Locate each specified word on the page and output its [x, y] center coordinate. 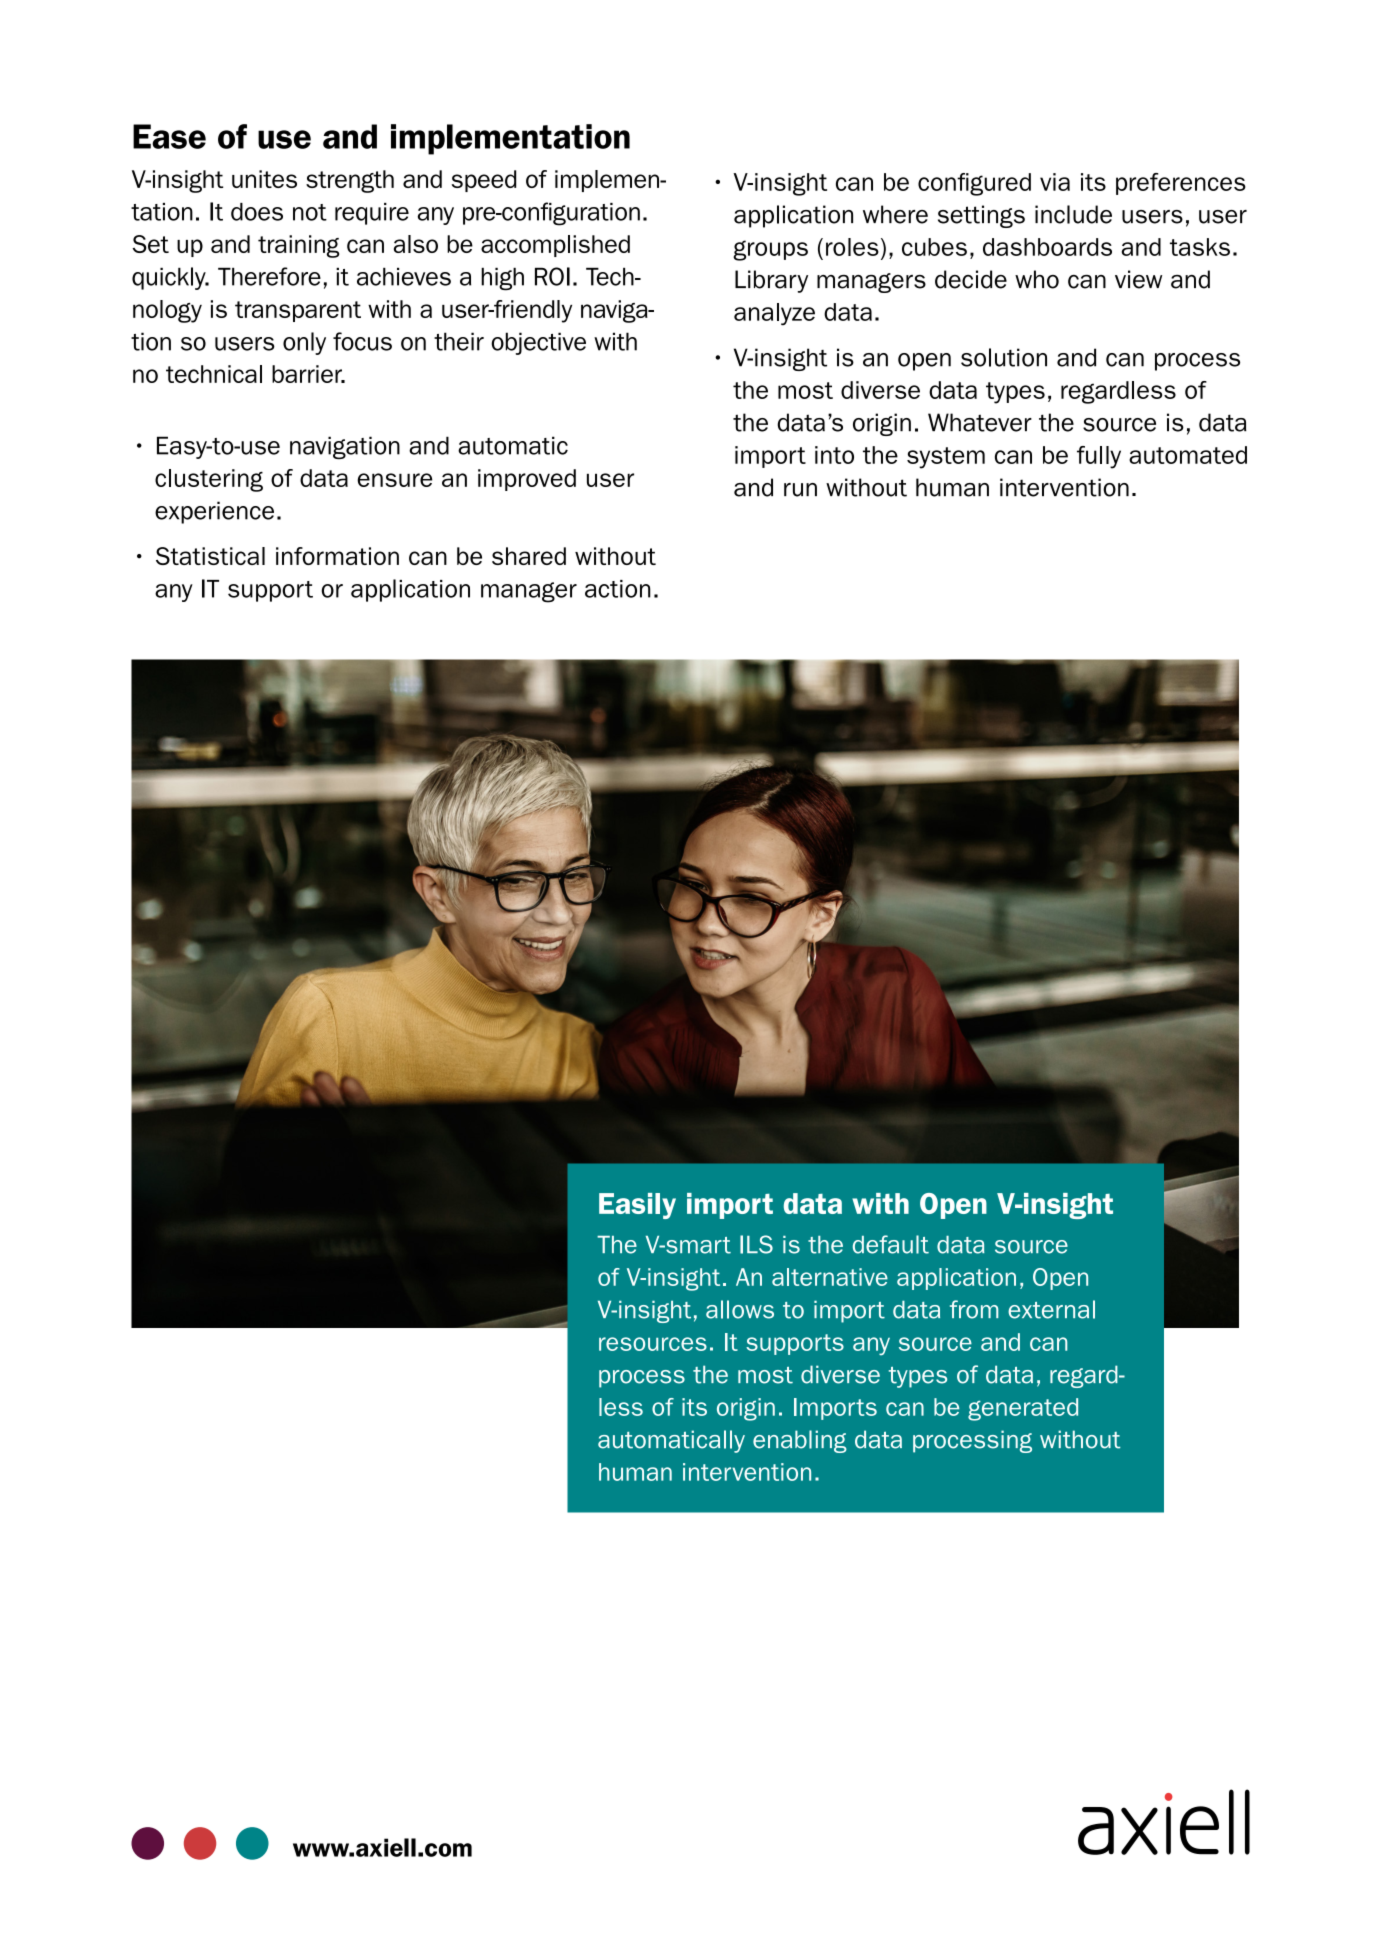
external [1051, 1309]
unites [264, 179]
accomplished [555, 246]
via [1055, 182]
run [800, 490]
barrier [308, 374]
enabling [800, 1441]
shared [529, 556]
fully [1099, 457]
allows [740, 1309]
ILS [756, 1244]
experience [214, 512]
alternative [830, 1277]
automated [1188, 455]
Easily [637, 1206]
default [891, 1244]
